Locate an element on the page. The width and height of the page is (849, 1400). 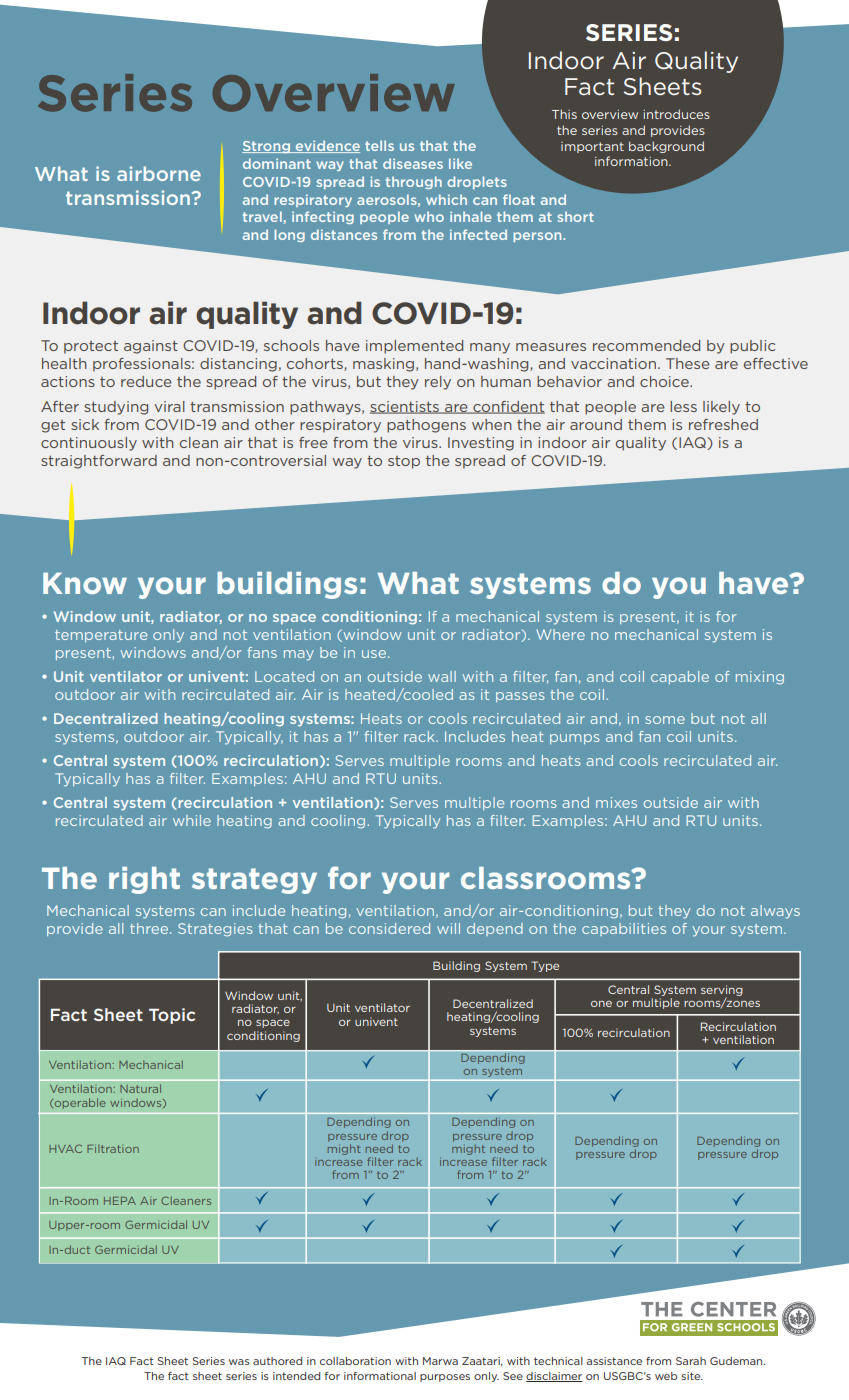
straightforward is located at coordinates (99, 462).
